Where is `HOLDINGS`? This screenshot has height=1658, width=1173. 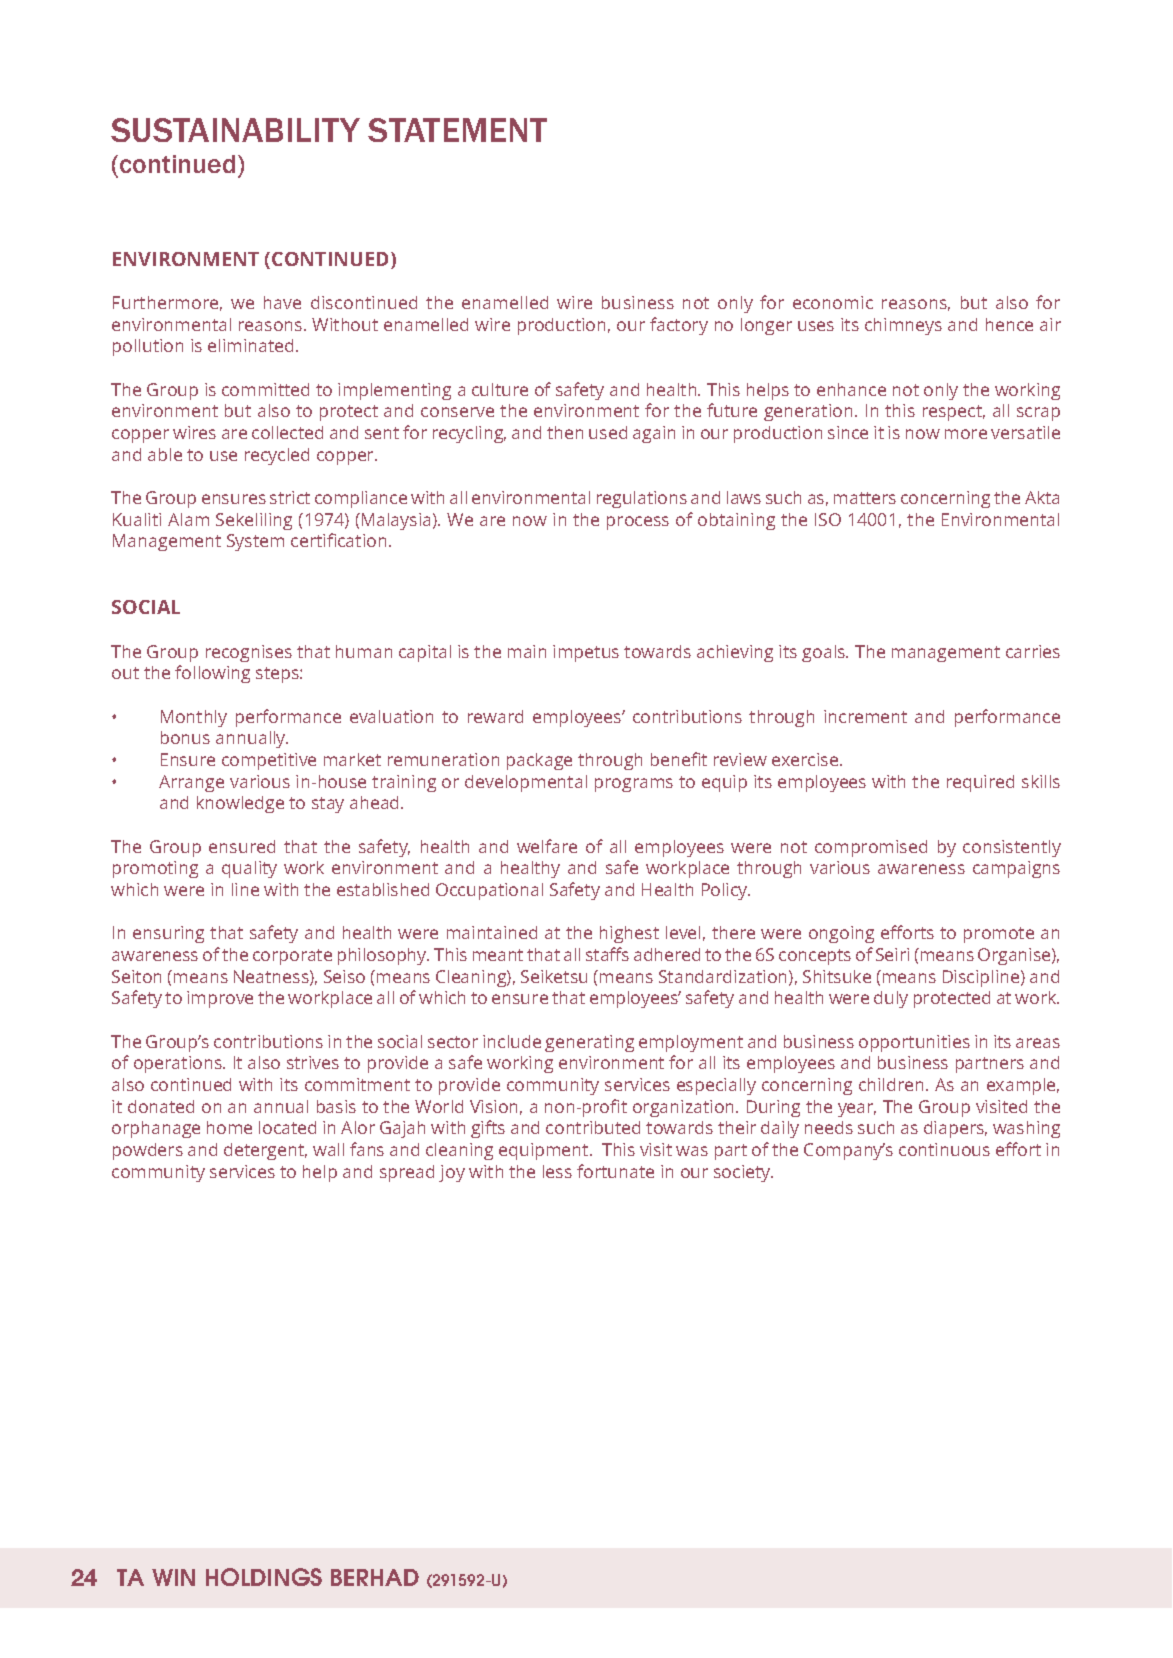 HOLDINGS is located at coordinates (264, 1577).
